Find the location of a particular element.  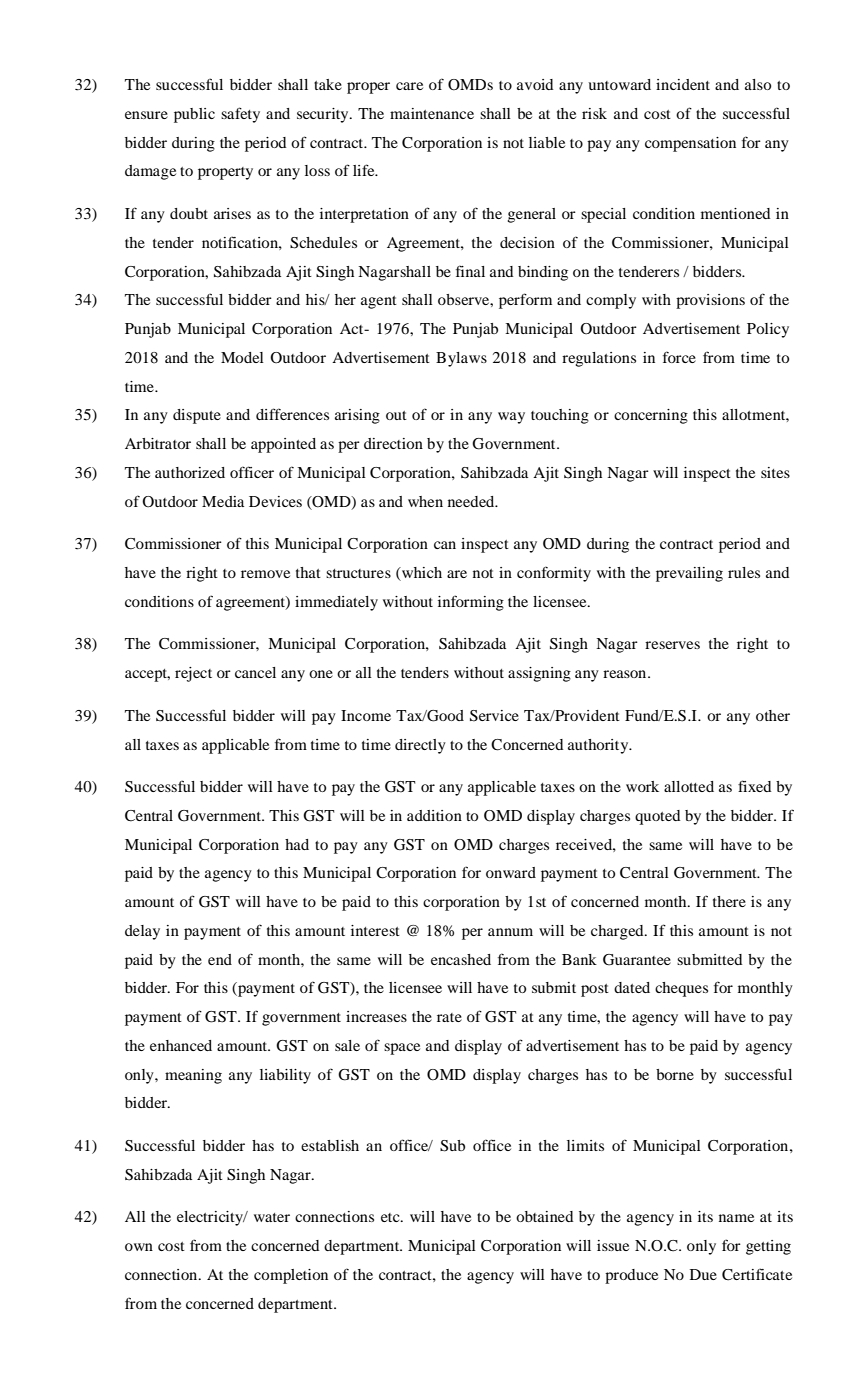

reserves is located at coordinates (672, 645).
